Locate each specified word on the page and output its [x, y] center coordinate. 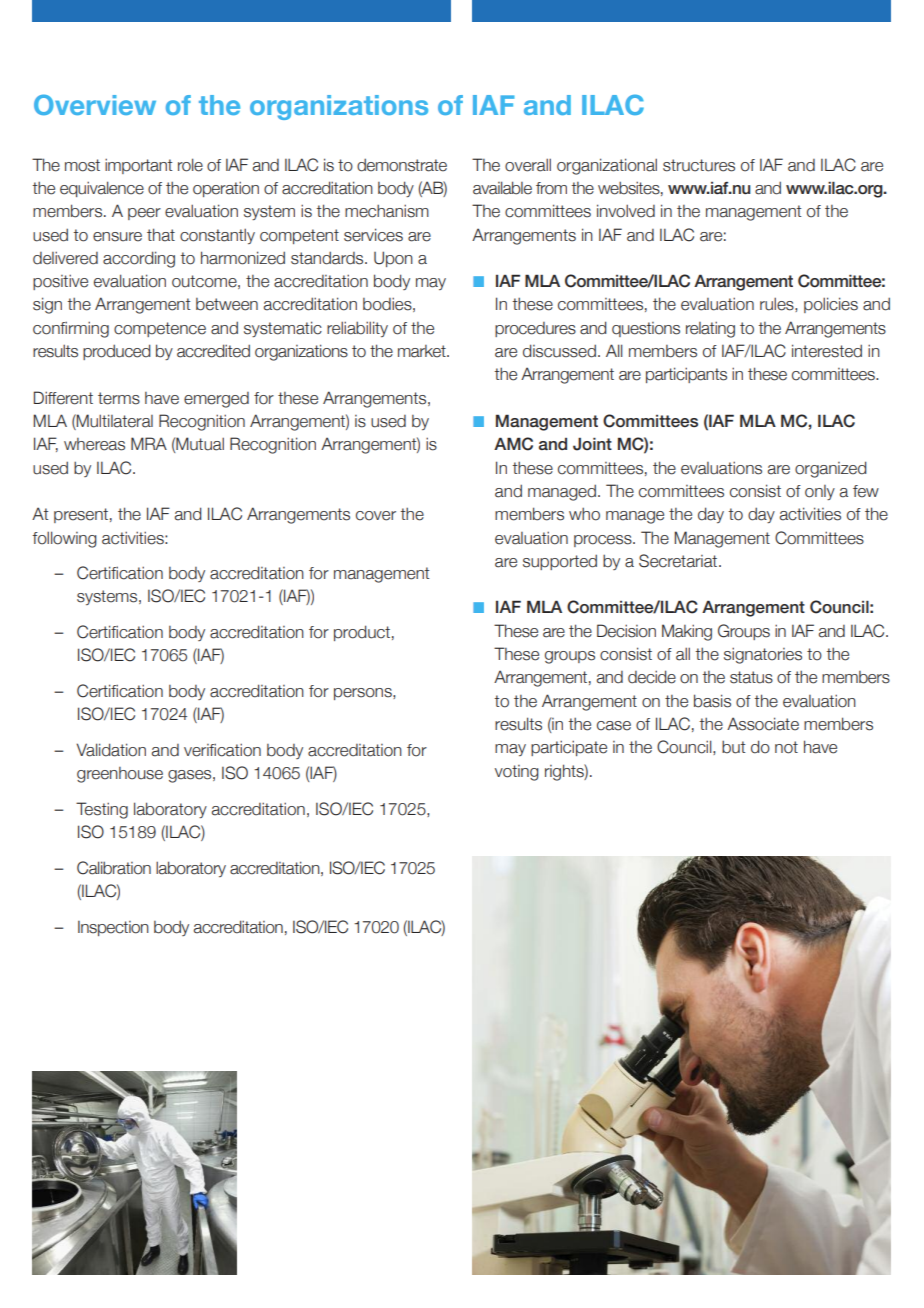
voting [517, 773]
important [138, 166]
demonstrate [402, 165]
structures [699, 165]
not [786, 747]
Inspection [113, 928]
